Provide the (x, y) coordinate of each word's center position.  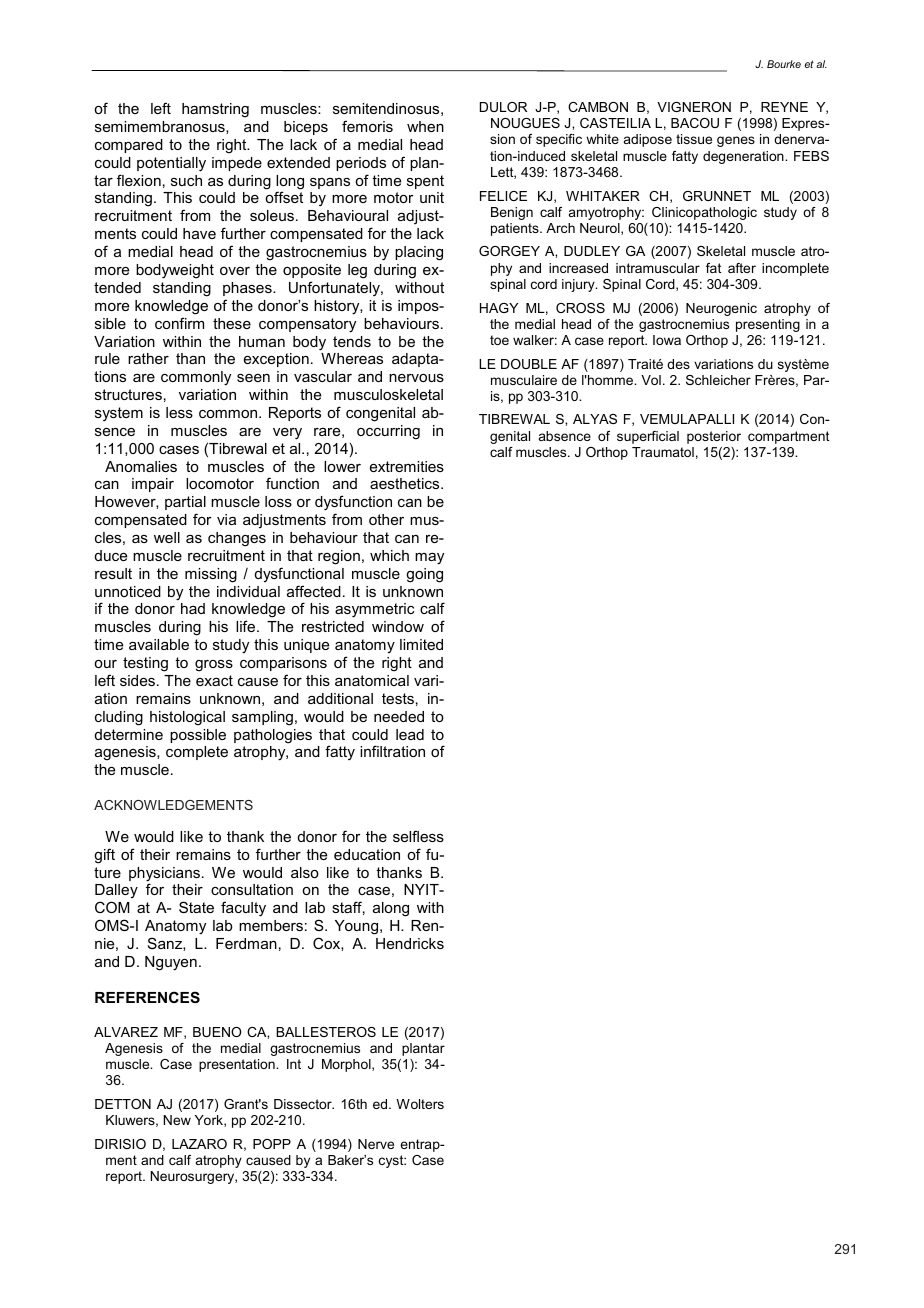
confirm (179, 323)
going (424, 575)
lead (410, 734)
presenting (768, 325)
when (425, 126)
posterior (714, 437)
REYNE (784, 107)
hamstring (215, 110)
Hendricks (410, 943)
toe (499, 340)
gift (104, 856)
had (193, 608)
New (177, 1120)
